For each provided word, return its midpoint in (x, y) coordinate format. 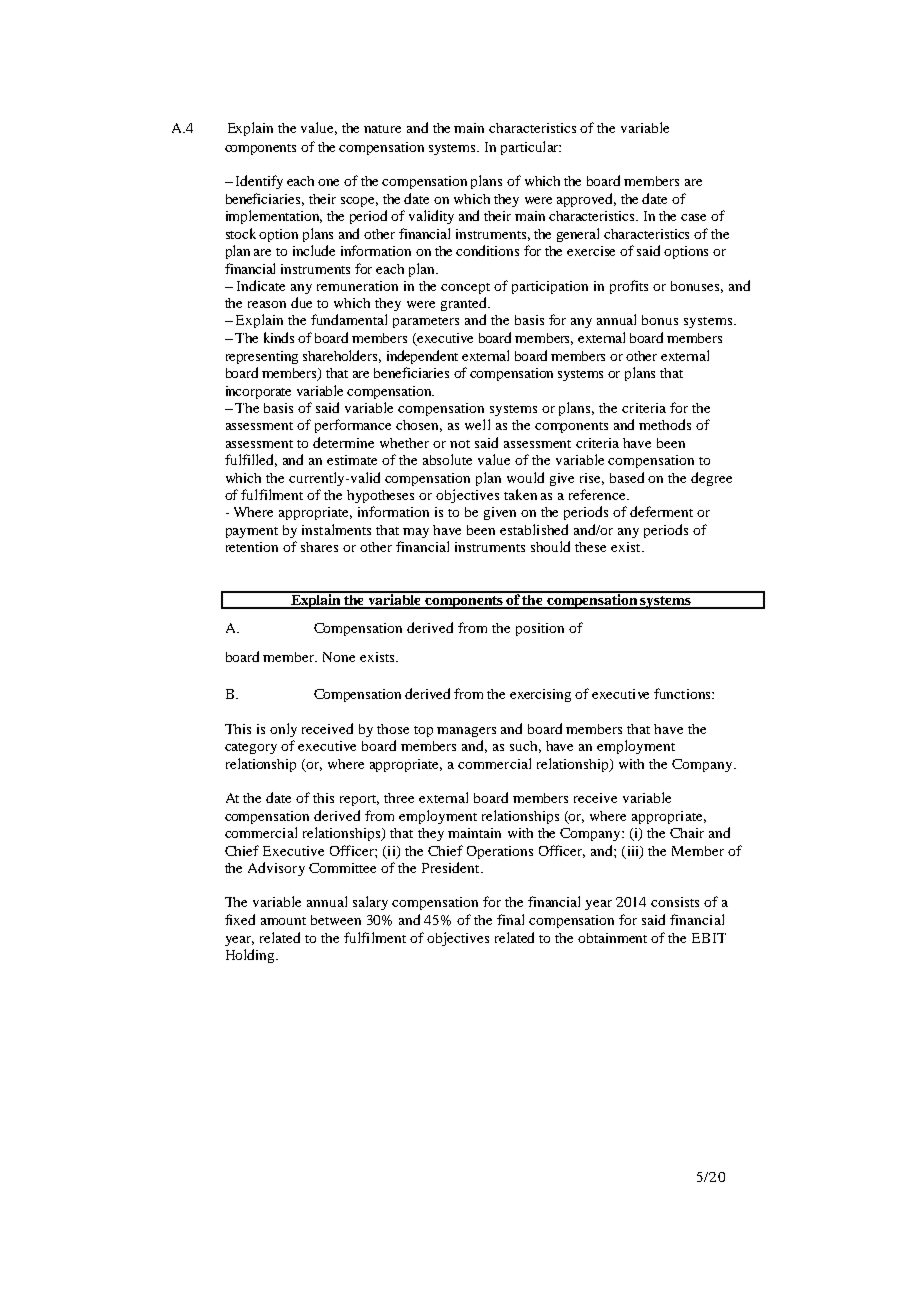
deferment (661, 511)
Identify (259, 182)
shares (319, 547)
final (510, 919)
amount (283, 921)
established (534, 529)
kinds (279, 337)
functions (683, 693)
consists (675, 902)
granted (465, 304)
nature (382, 129)
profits (629, 287)
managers (466, 732)
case (693, 217)
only (283, 730)
